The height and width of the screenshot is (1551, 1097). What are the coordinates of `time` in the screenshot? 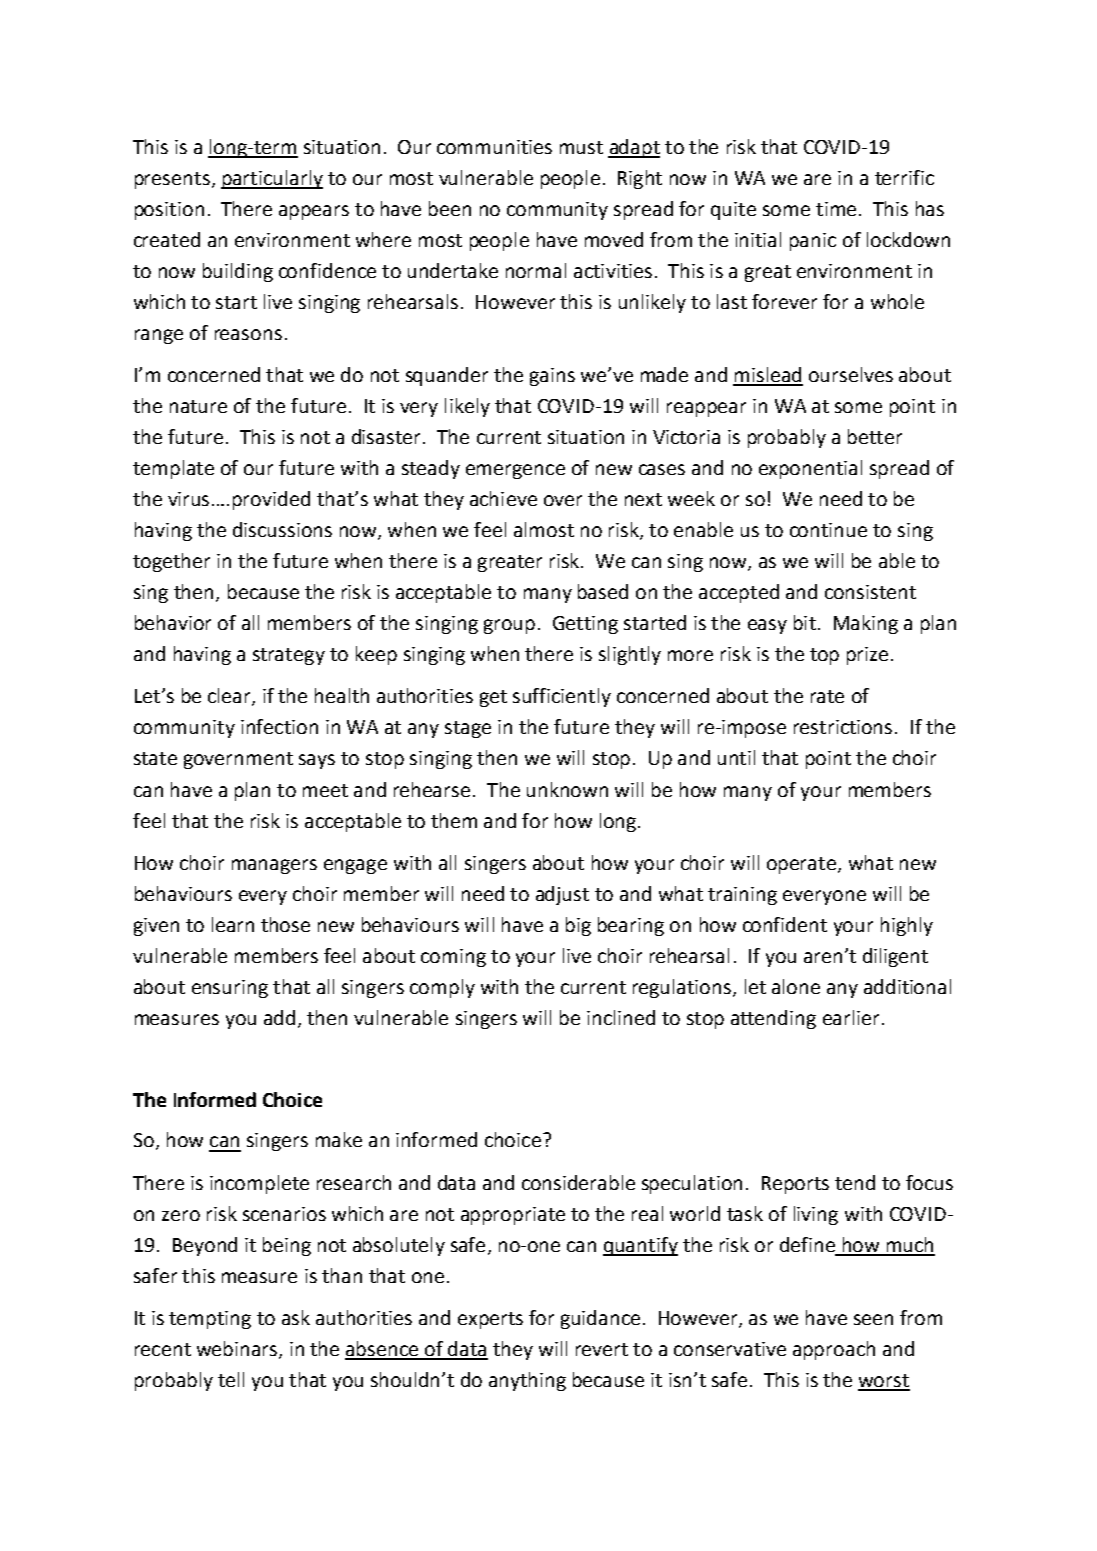 It's located at (836, 209).
